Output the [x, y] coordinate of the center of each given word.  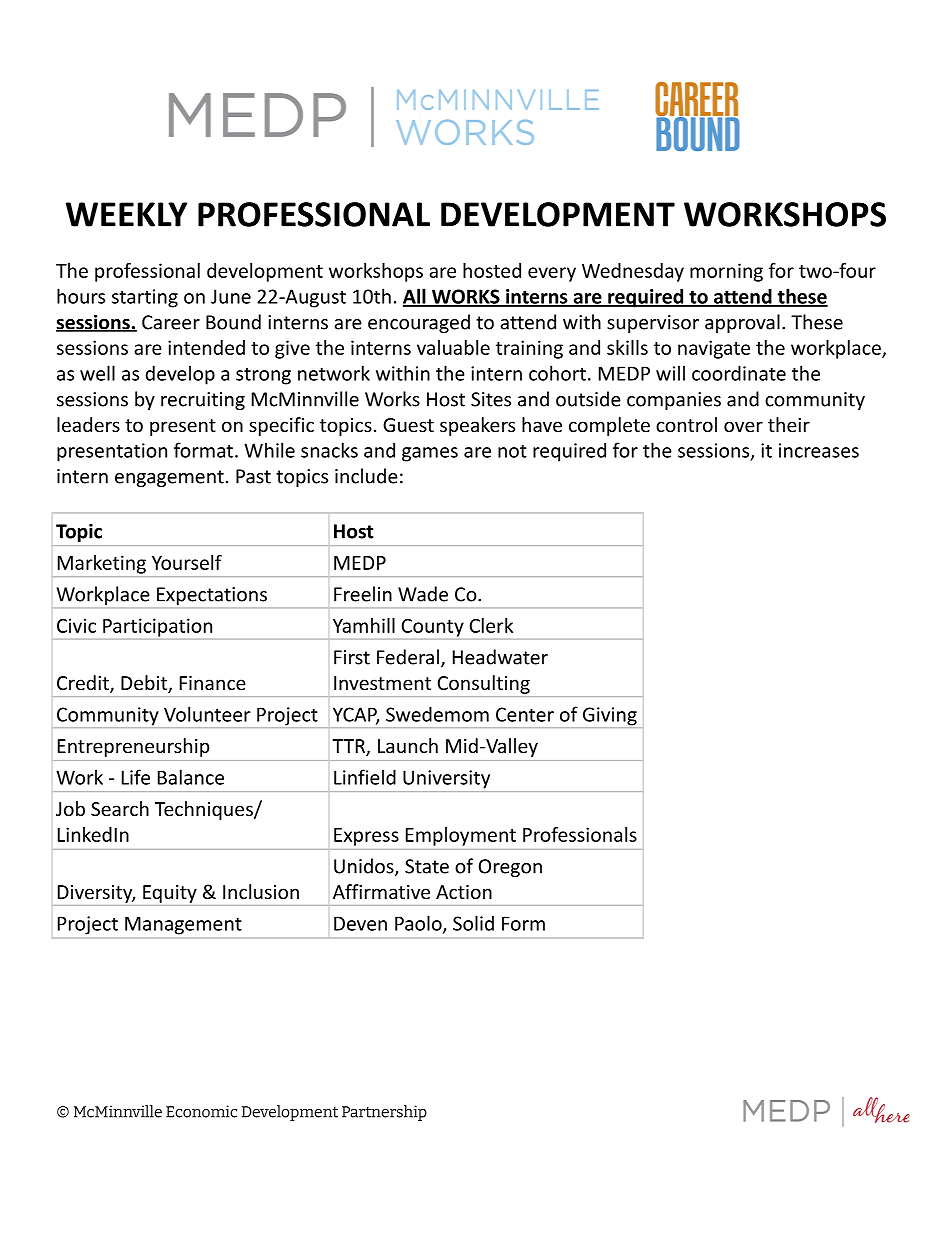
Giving [610, 717]
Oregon [510, 868]
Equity [170, 894]
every [552, 274]
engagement [169, 478]
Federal [408, 657]
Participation [157, 627]
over [743, 426]
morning [726, 272]
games [430, 454]
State [427, 866]
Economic [201, 1111]
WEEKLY [126, 214]
